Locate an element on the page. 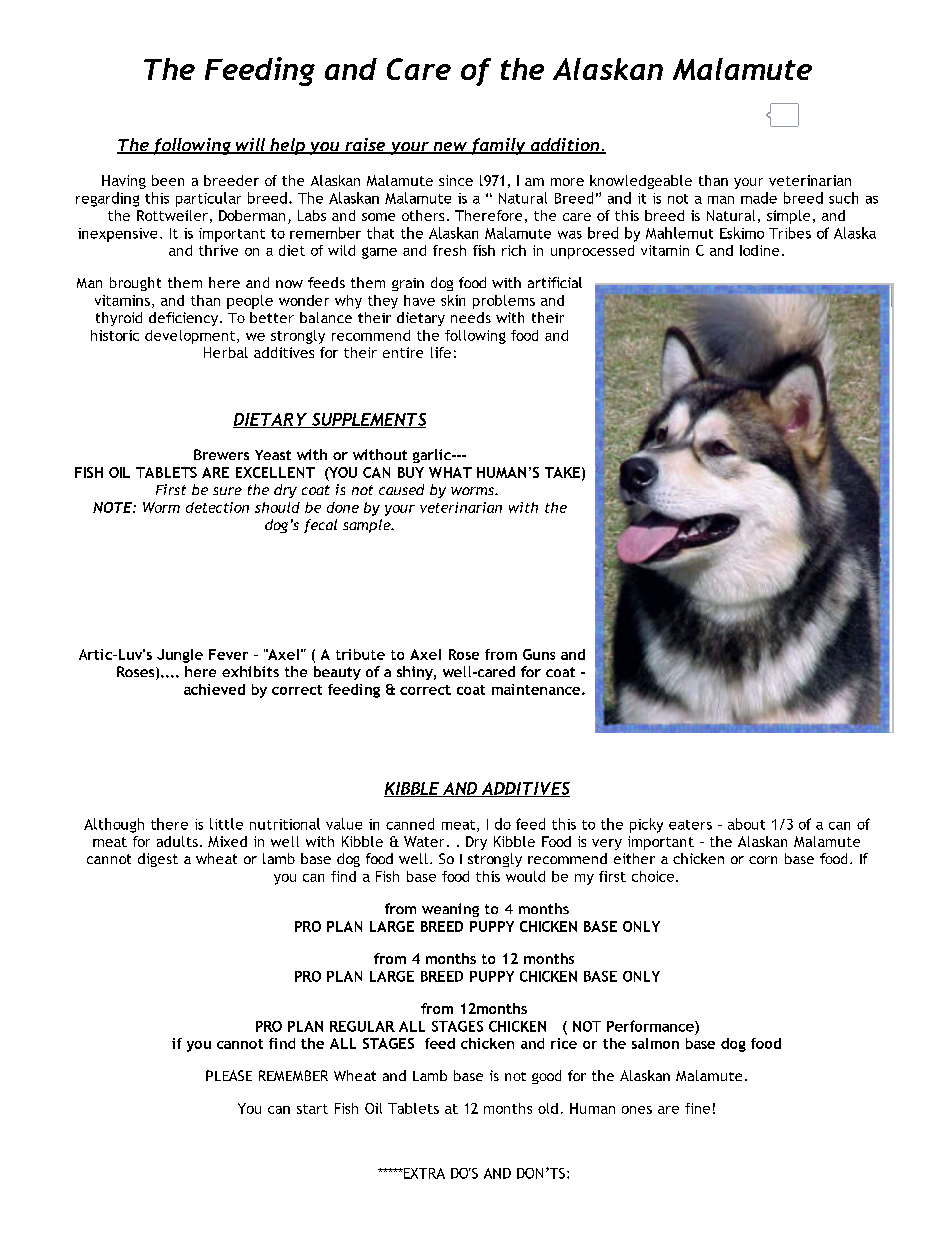  PLEASE is located at coordinates (229, 1075).
